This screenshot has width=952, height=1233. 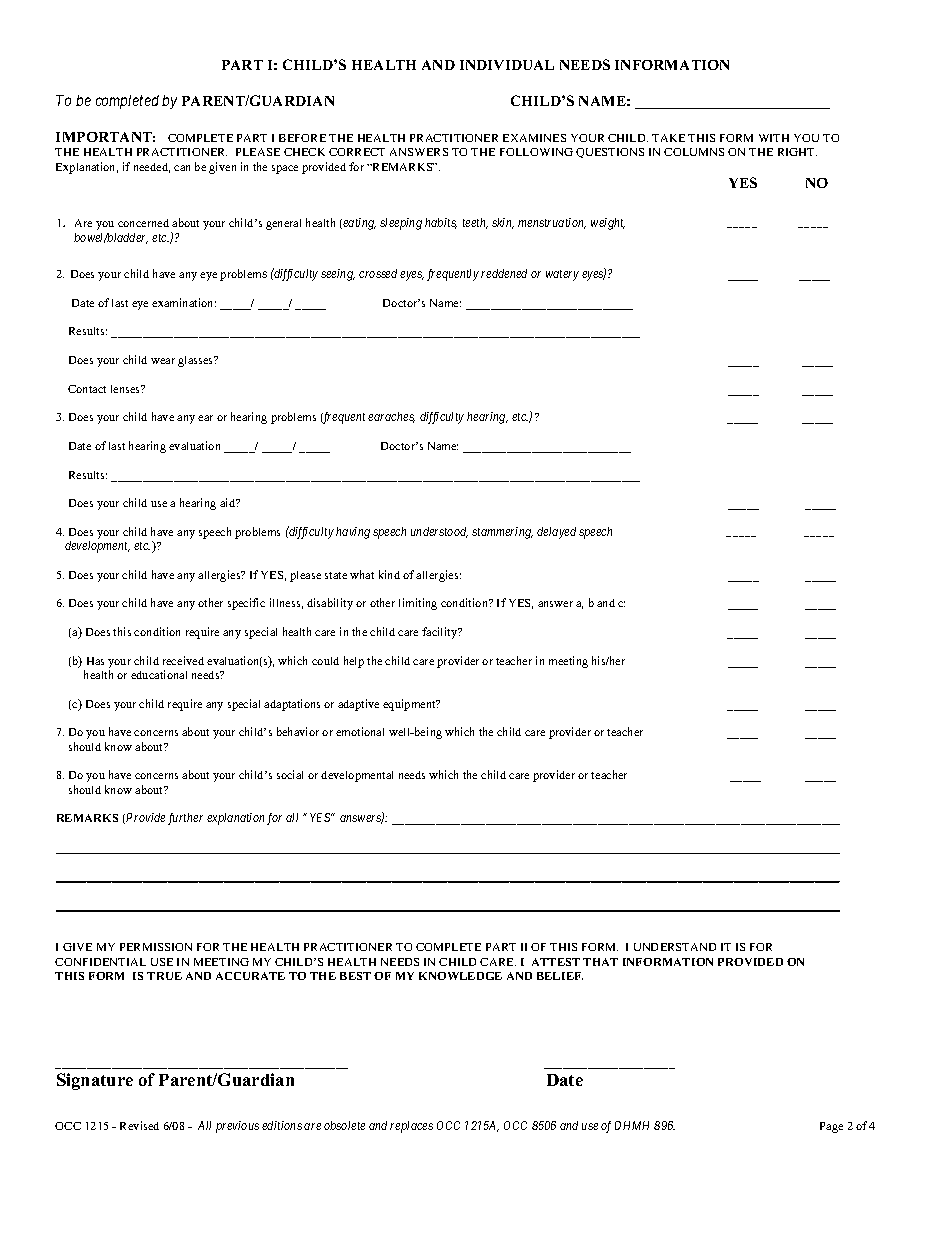 I want to click on can, so click(x=182, y=168).
